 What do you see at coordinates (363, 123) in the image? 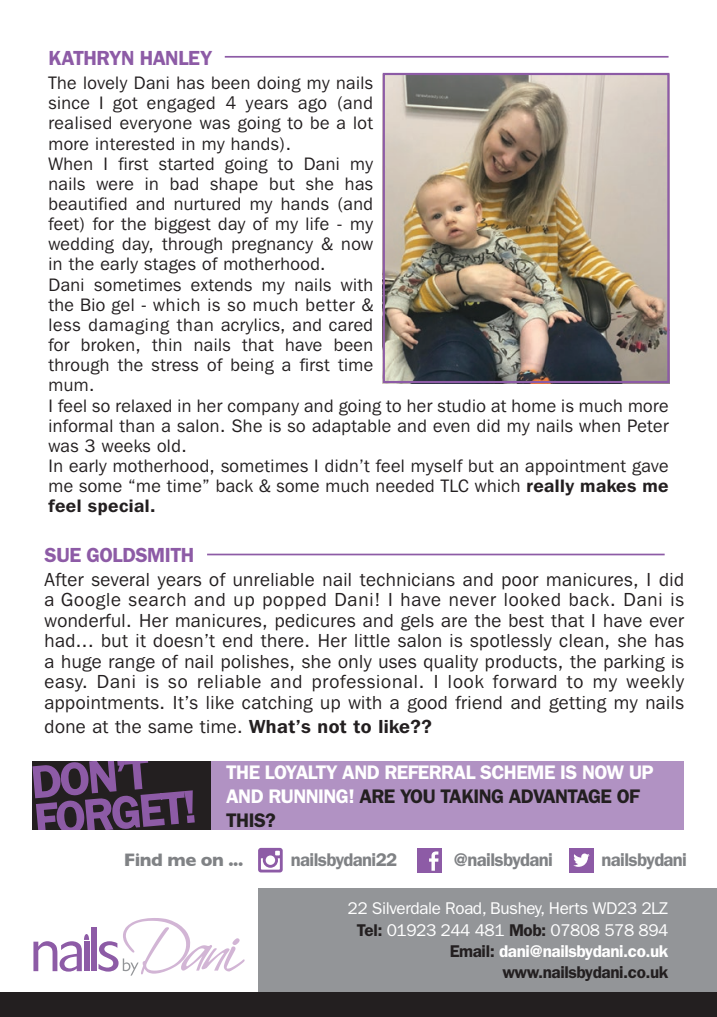
I see `lot` at bounding box center [363, 123].
